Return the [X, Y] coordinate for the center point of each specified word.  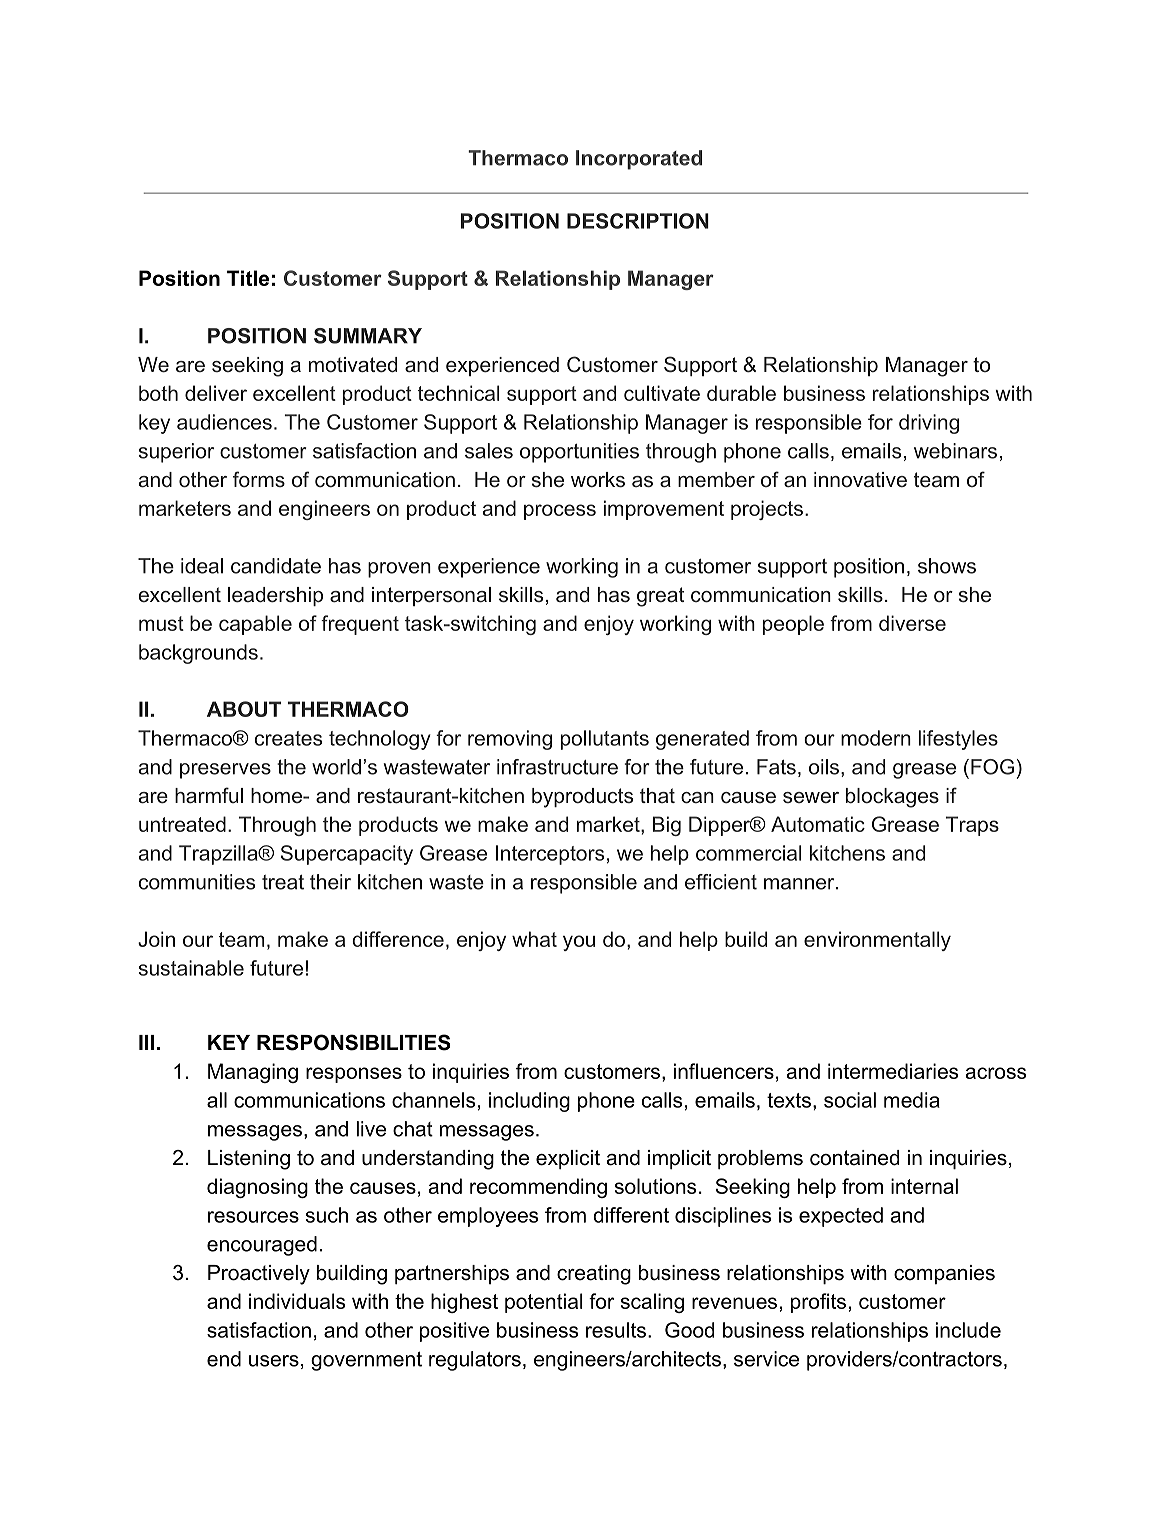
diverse [912, 623]
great [660, 597]
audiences [224, 422]
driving [929, 424]
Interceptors [550, 855]
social [850, 1100]
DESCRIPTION [638, 221]
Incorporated [639, 160]
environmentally [877, 941]
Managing [253, 1073]
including [529, 1102]
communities [197, 882]
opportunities [579, 453]
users [274, 1361]
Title [248, 278]
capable [255, 625]
